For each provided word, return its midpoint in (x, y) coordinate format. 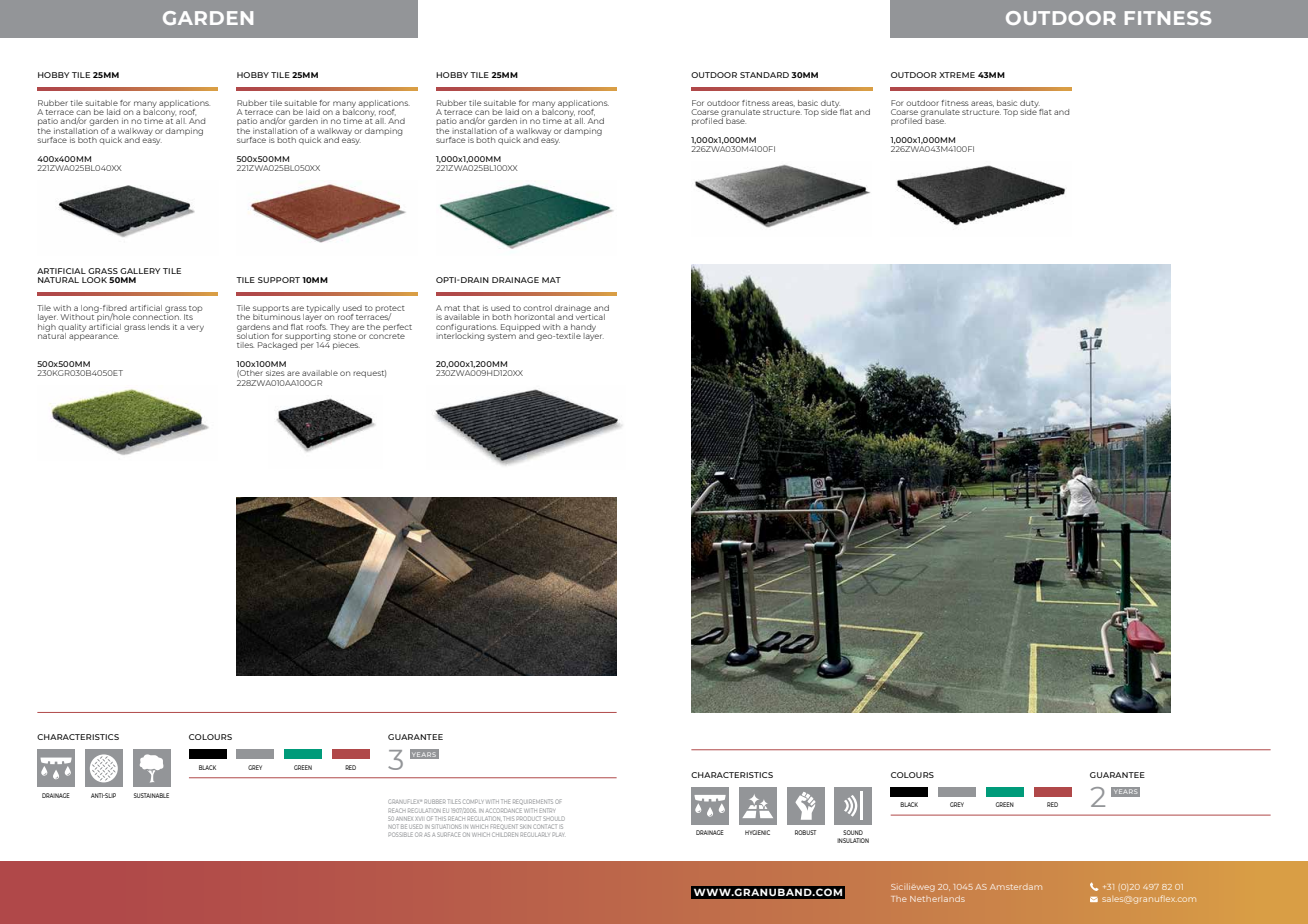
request (369, 374)
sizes (275, 373)
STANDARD (764, 75)
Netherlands (937, 899)
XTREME (957, 75)
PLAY (558, 834)
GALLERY (140, 271)
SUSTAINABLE (151, 795)
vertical (590, 316)
